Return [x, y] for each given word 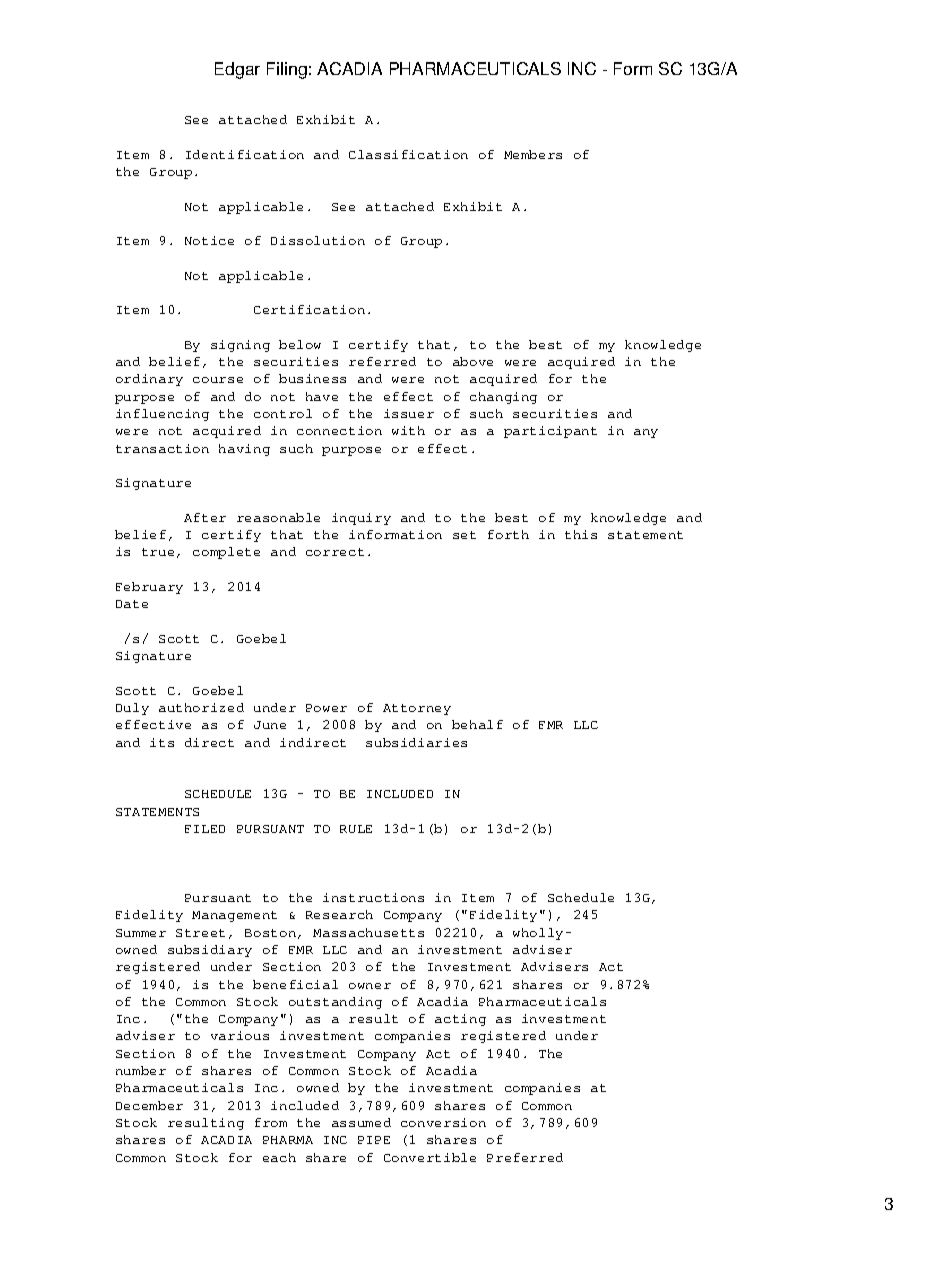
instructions [373, 897]
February [149, 588]
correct [335, 552]
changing [503, 398]
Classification [408, 154]
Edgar [237, 70]
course [218, 380]
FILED [205, 829]
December [149, 1105]
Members [533, 154]
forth [508, 534]
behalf [477, 724]
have [322, 396]
